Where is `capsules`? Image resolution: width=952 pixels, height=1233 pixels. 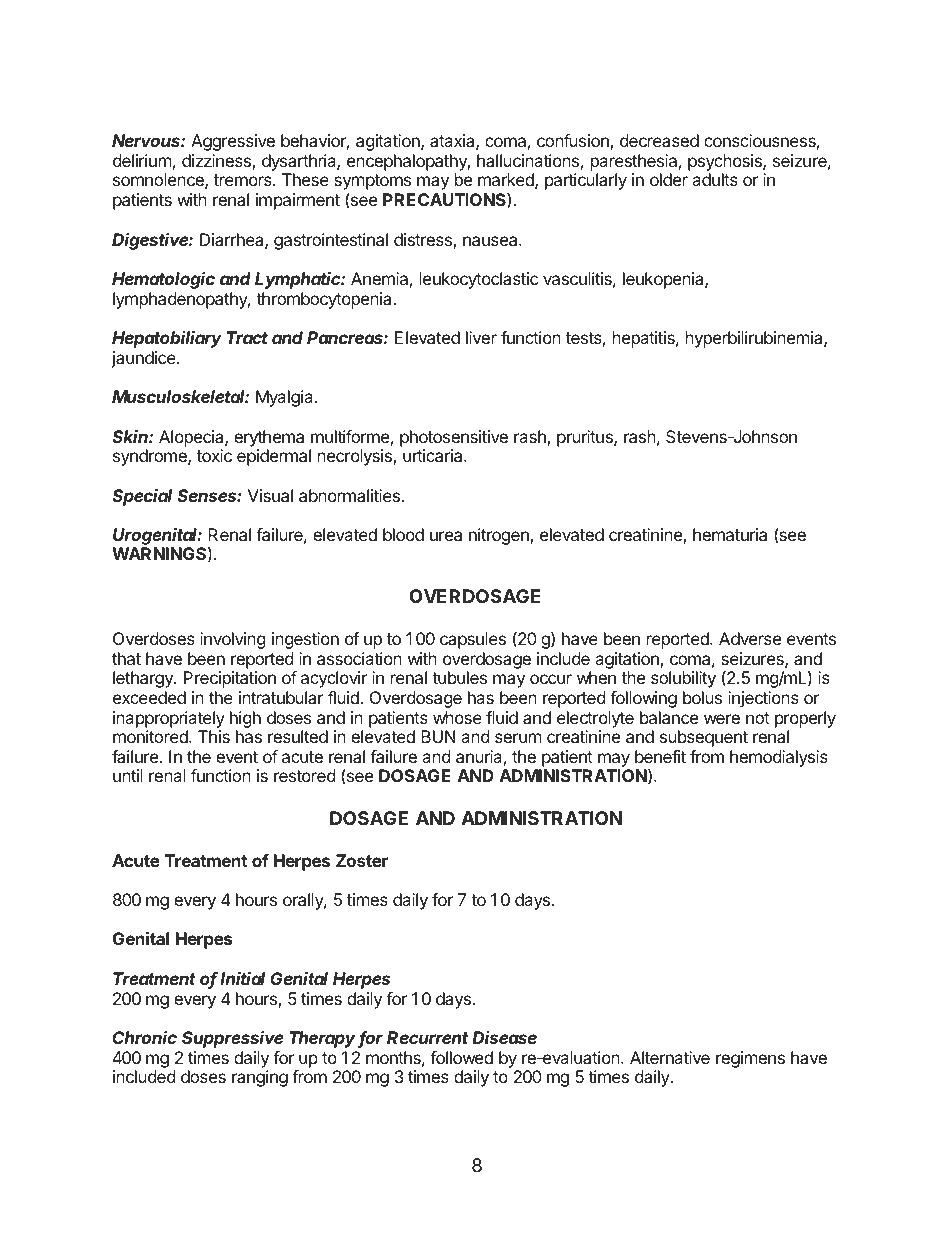
capsules is located at coordinates (473, 640).
